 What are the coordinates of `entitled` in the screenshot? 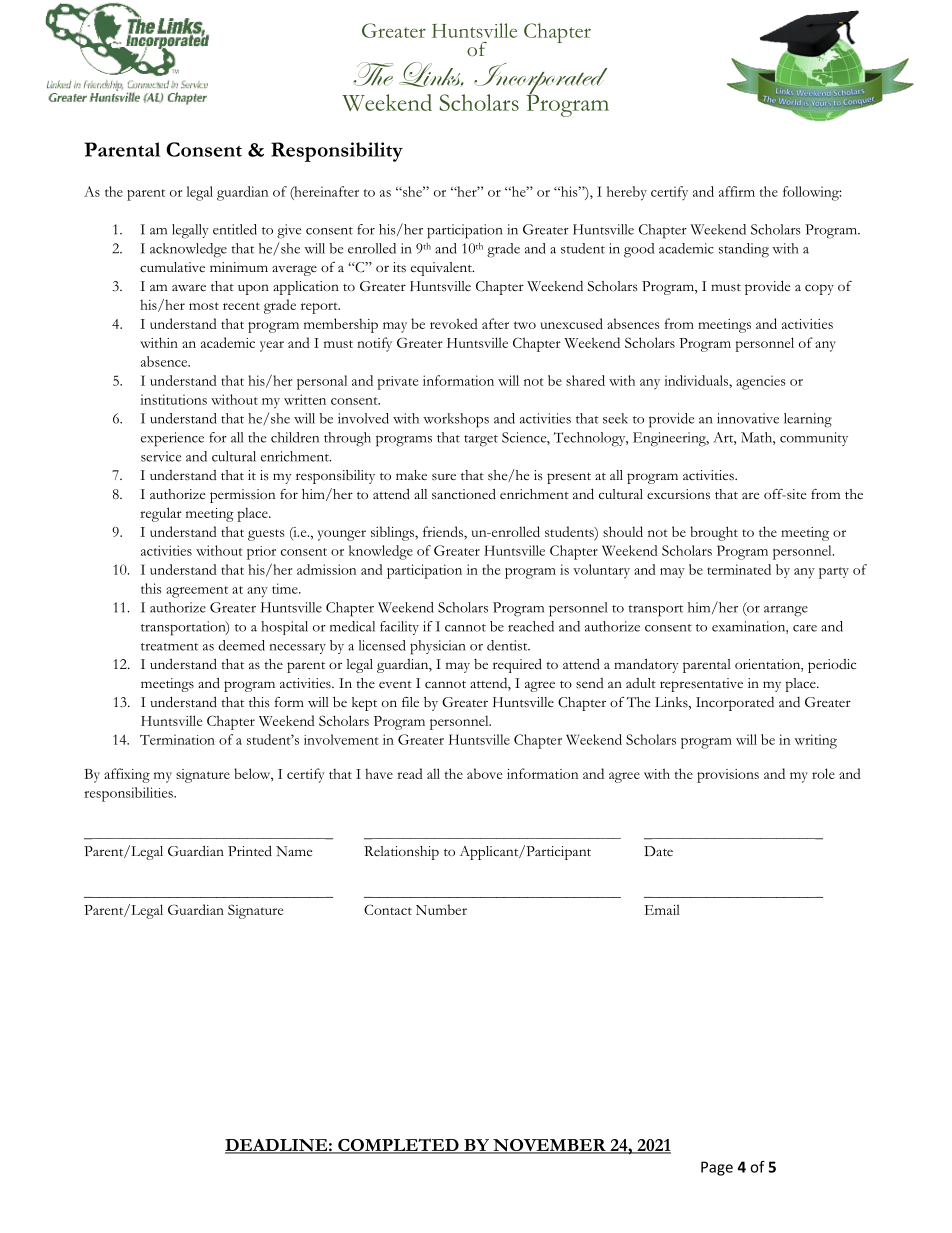 It's located at (235, 229).
